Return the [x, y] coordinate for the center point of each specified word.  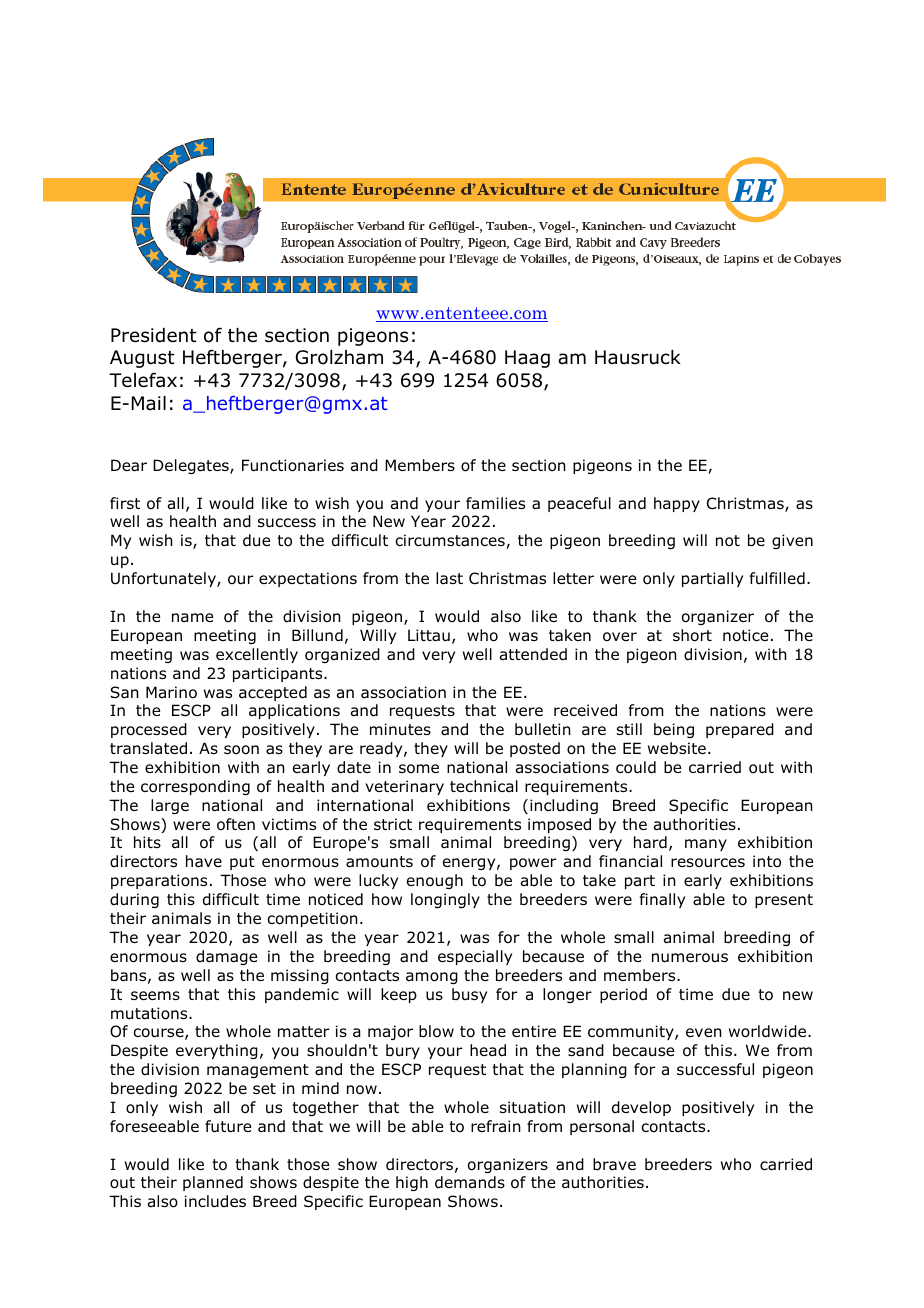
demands [470, 1182]
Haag [527, 359]
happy [677, 504]
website [677, 748]
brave [614, 1164]
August [142, 359]
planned [213, 1183]
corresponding [195, 787]
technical [484, 786]
